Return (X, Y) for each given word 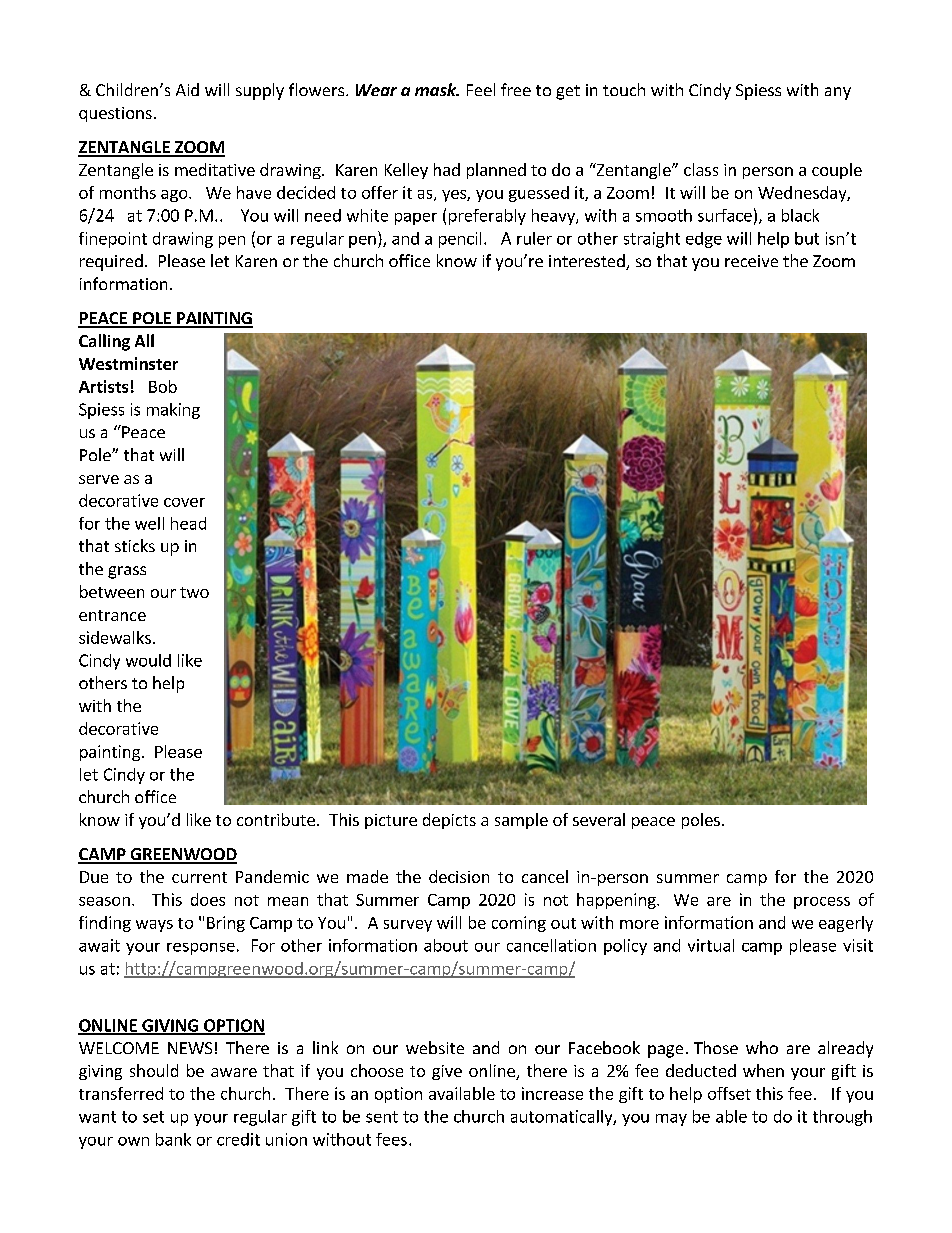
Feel (481, 89)
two (194, 592)
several (599, 819)
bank (173, 1139)
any (838, 93)
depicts (449, 821)
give (447, 1072)
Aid (187, 89)
